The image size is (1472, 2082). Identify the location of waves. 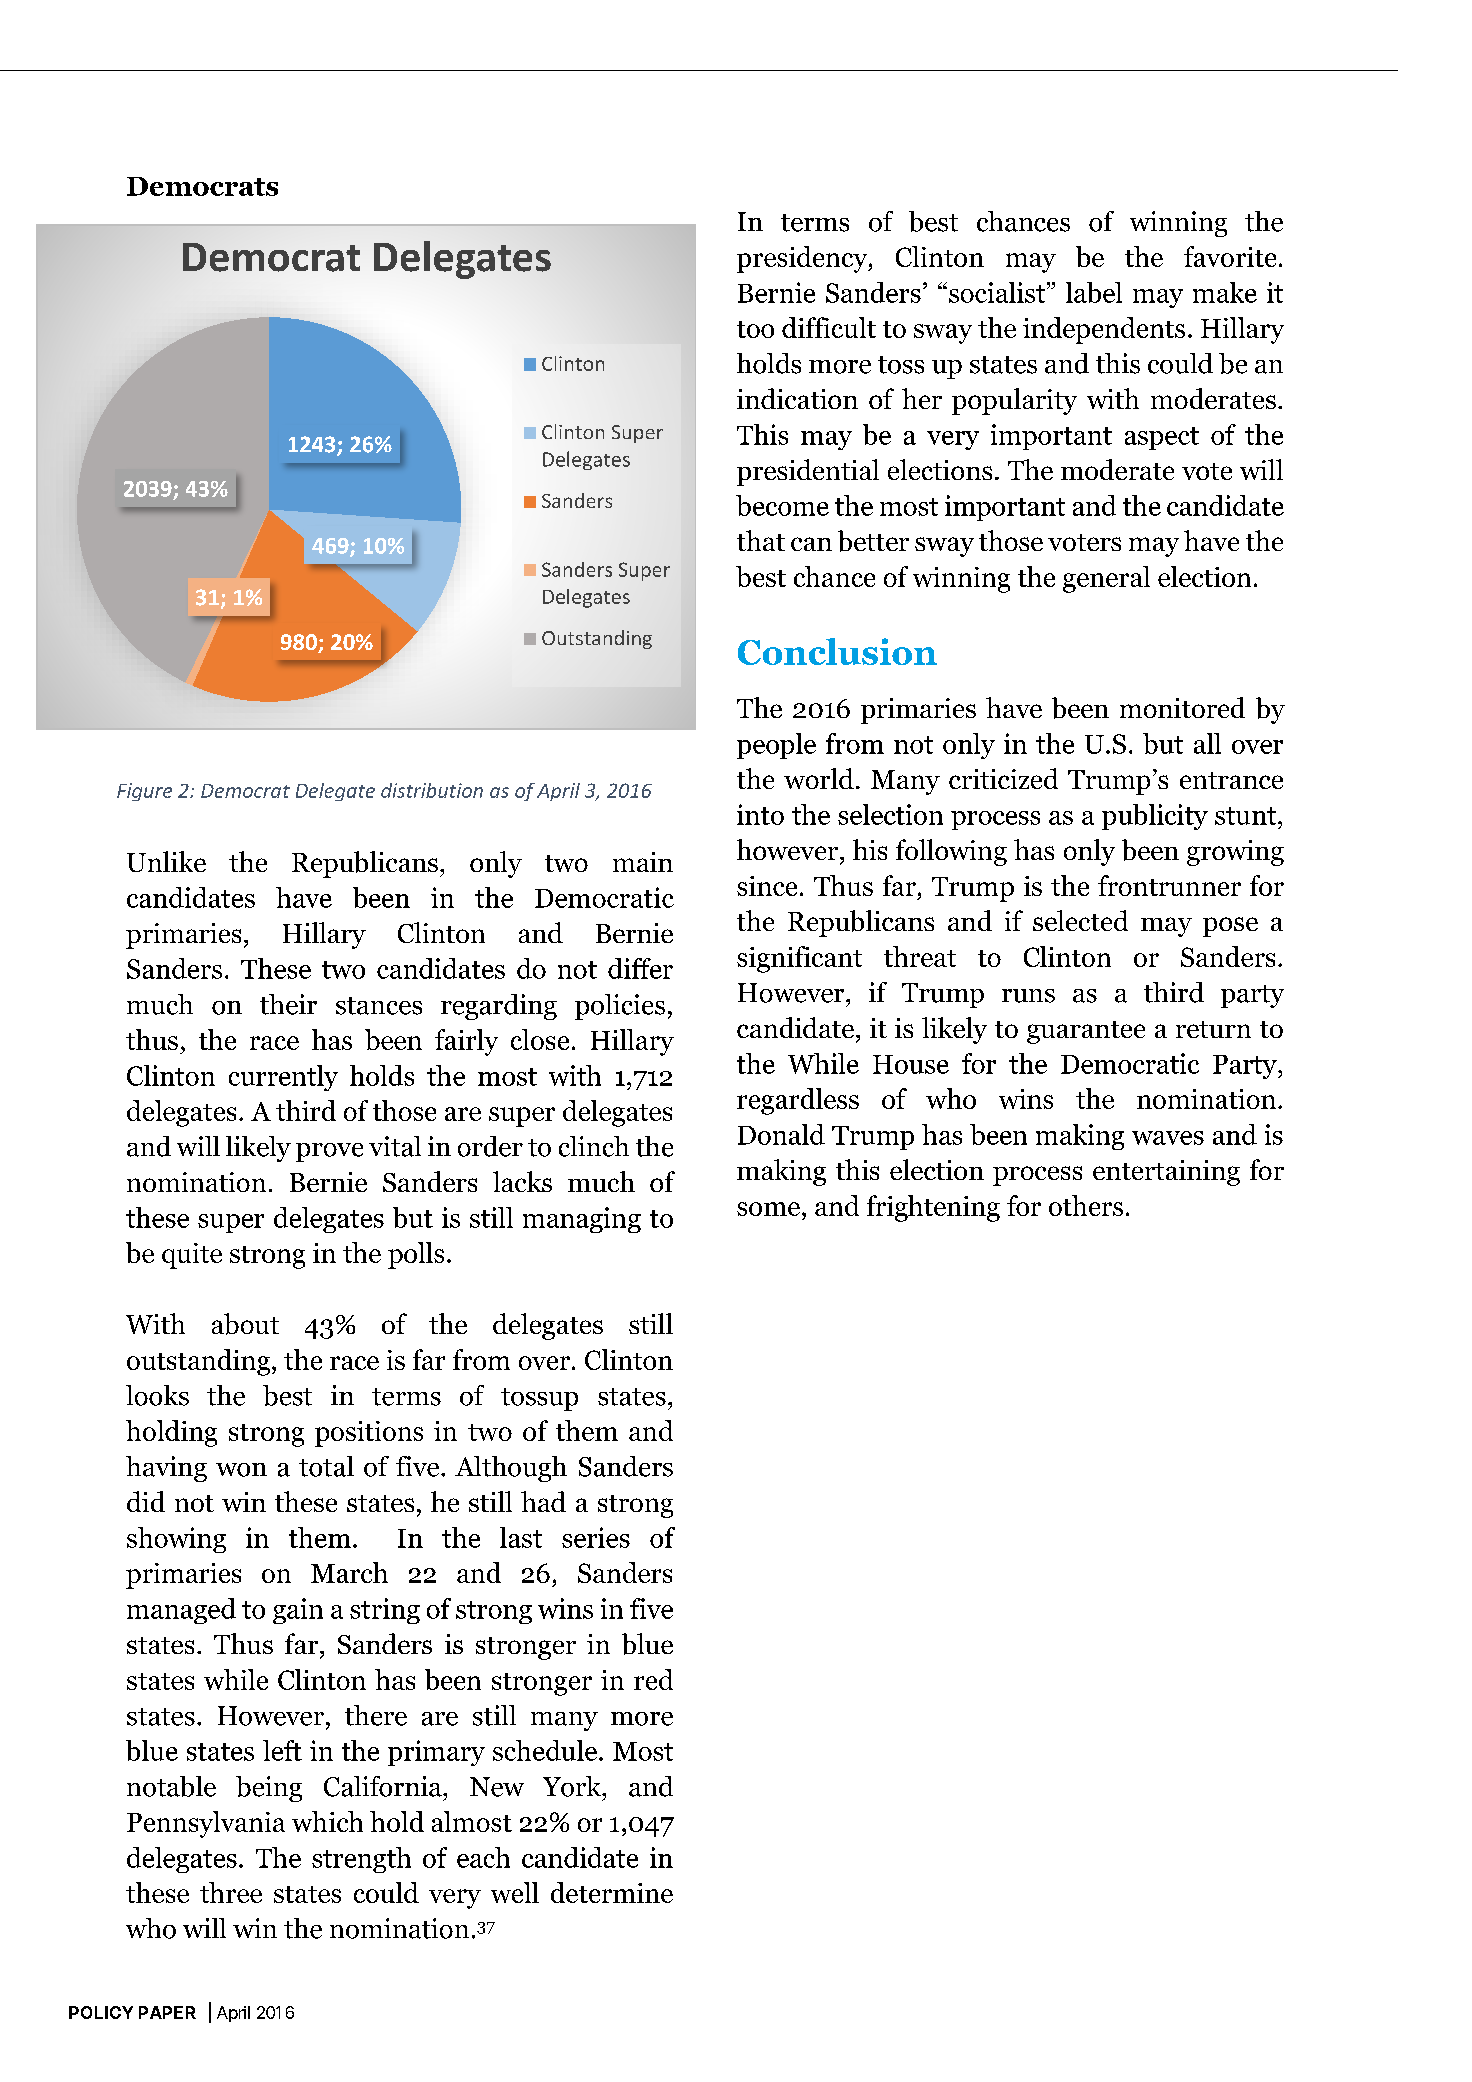
(1168, 1138).
